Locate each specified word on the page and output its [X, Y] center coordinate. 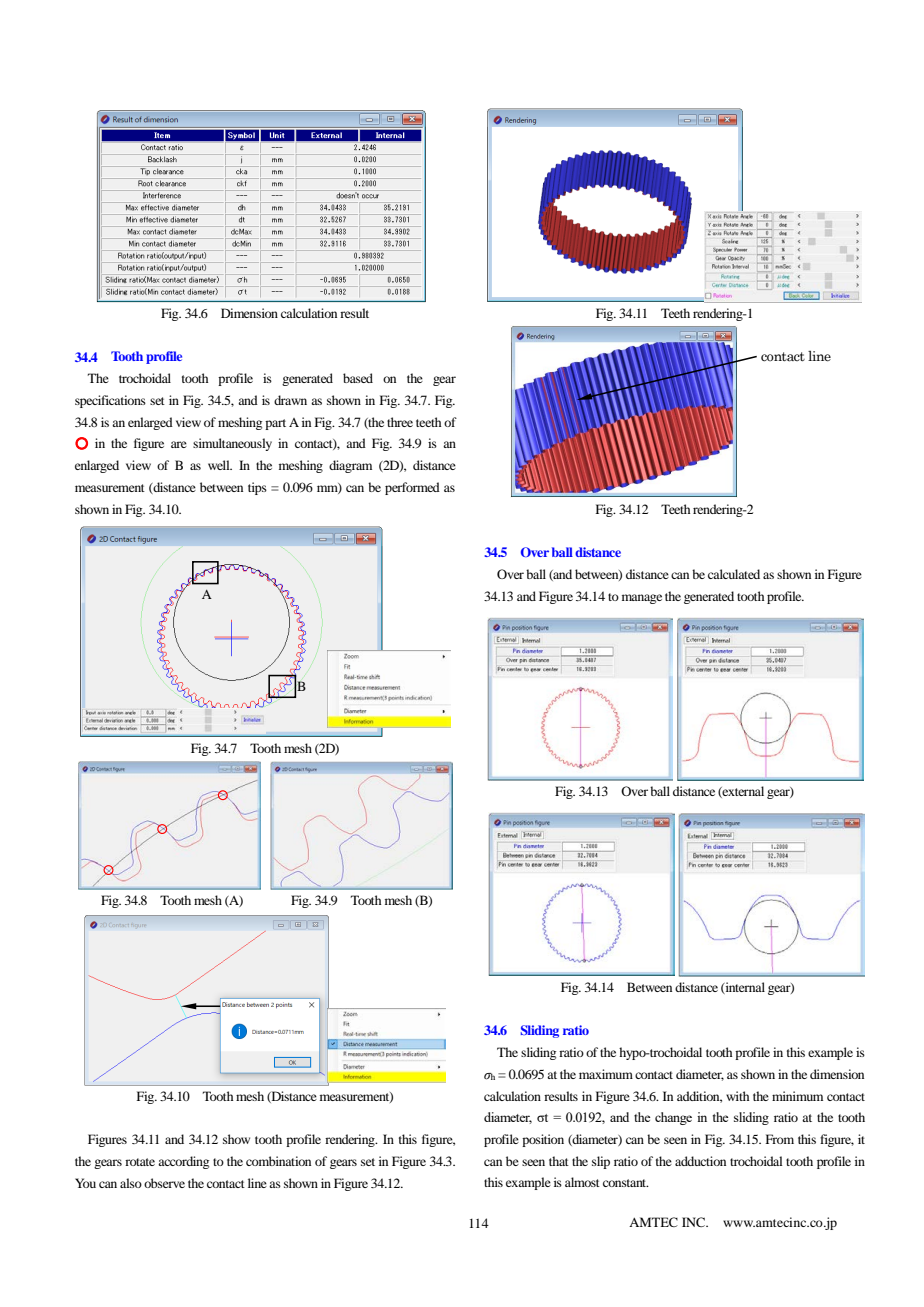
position [543, 1140]
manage [642, 599]
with [737, 1096]
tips [257, 488]
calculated [734, 574]
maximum [606, 1074]
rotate [140, 1162]
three [400, 422]
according [183, 1162]
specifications [110, 401]
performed [412, 488]
